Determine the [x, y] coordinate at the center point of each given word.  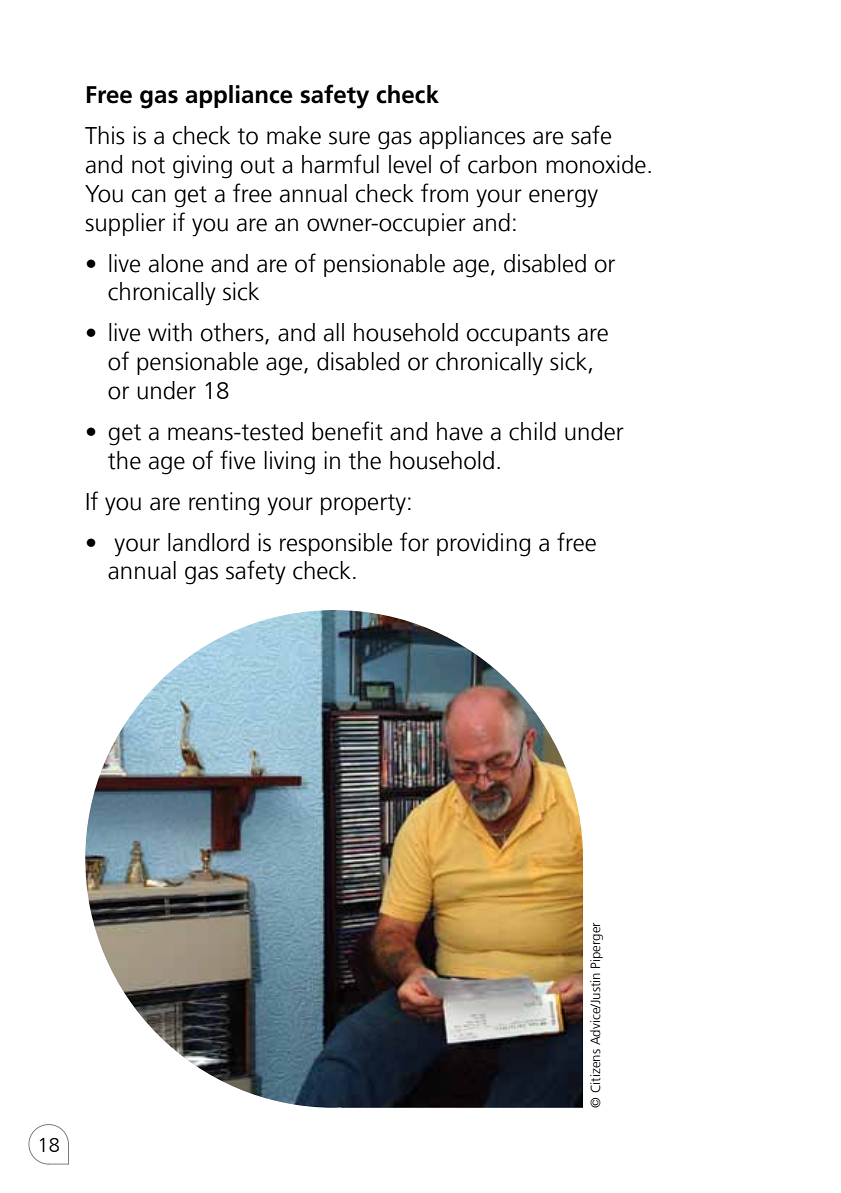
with [170, 332]
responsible [336, 544]
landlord [208, 542]
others [233, 333]
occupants [518, 335]
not [148, 165]
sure [349, 138]
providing [483, 545]
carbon [502, 164]
